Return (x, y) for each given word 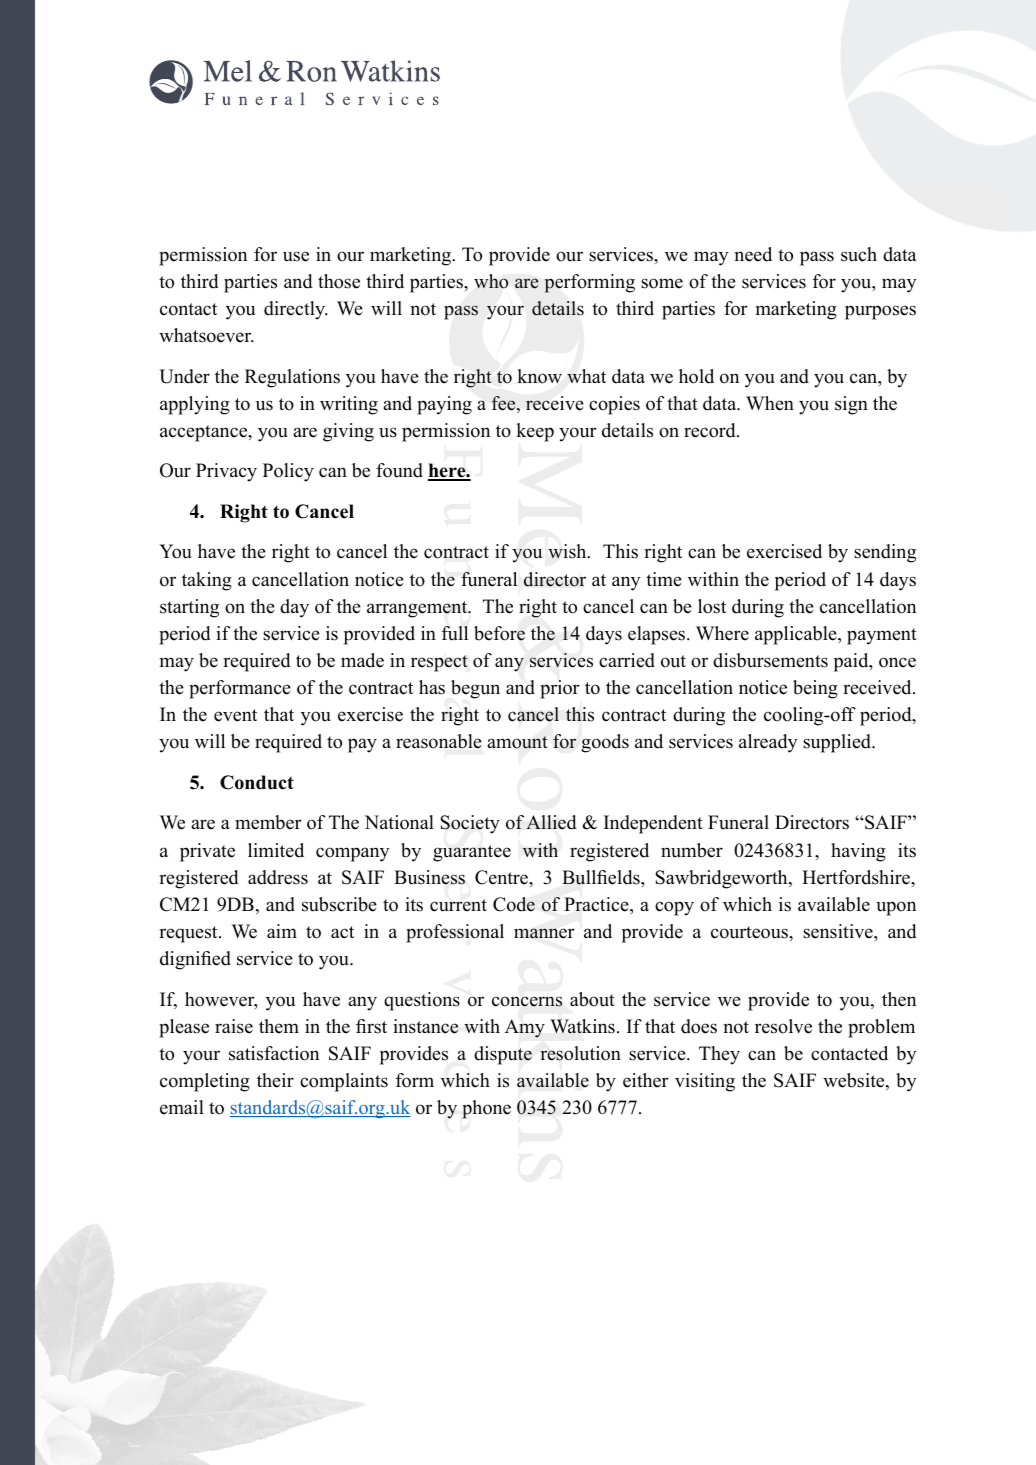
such (859, 254)
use (296, 256)
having (858, 852)
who (491, 281)
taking (207, 581)
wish (568, 551)
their (275, 1080)
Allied (551, 822)
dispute (503, 1055)
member (268, 822)
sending (885, 553)
